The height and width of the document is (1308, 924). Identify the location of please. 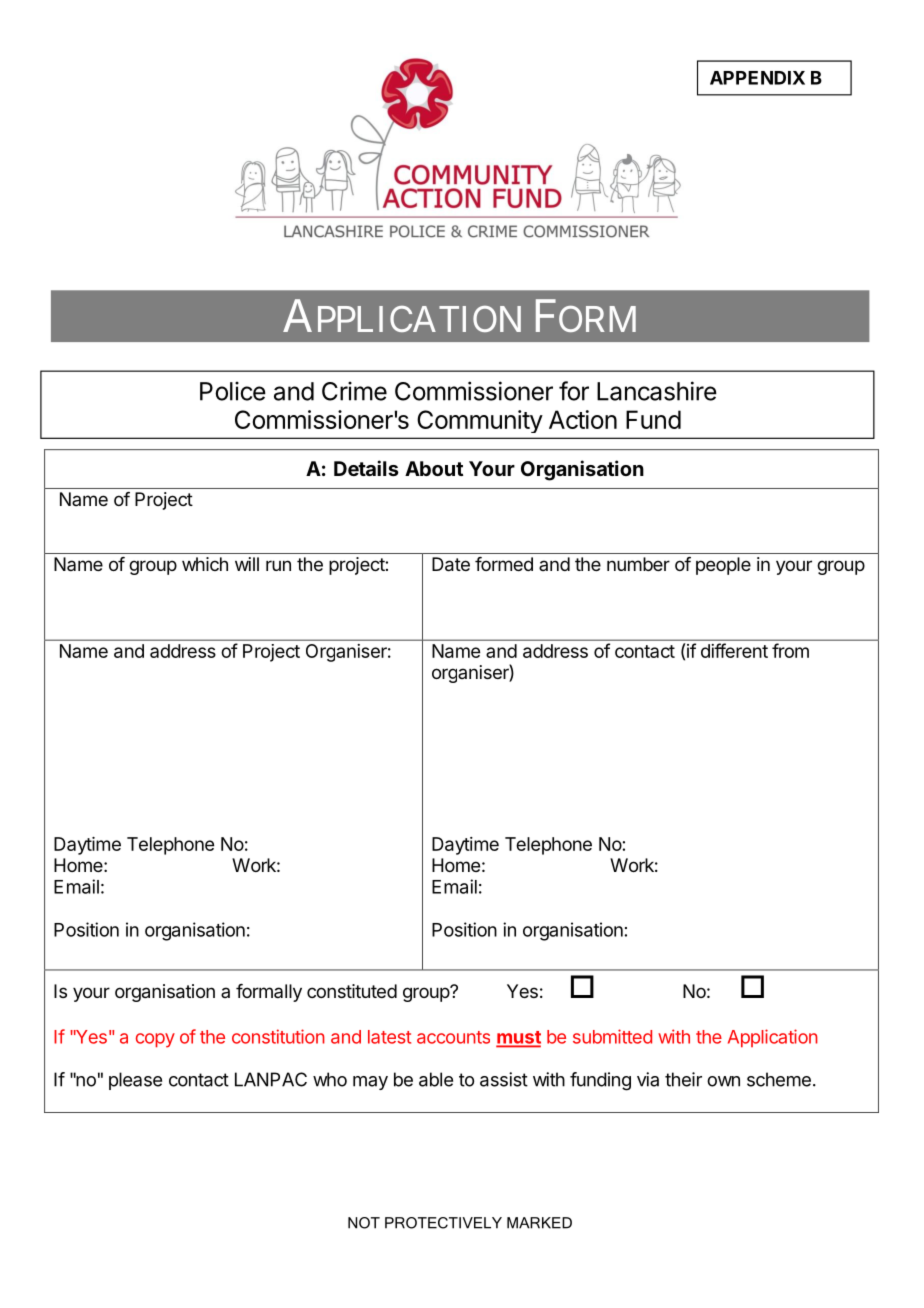
(135, 1081).
